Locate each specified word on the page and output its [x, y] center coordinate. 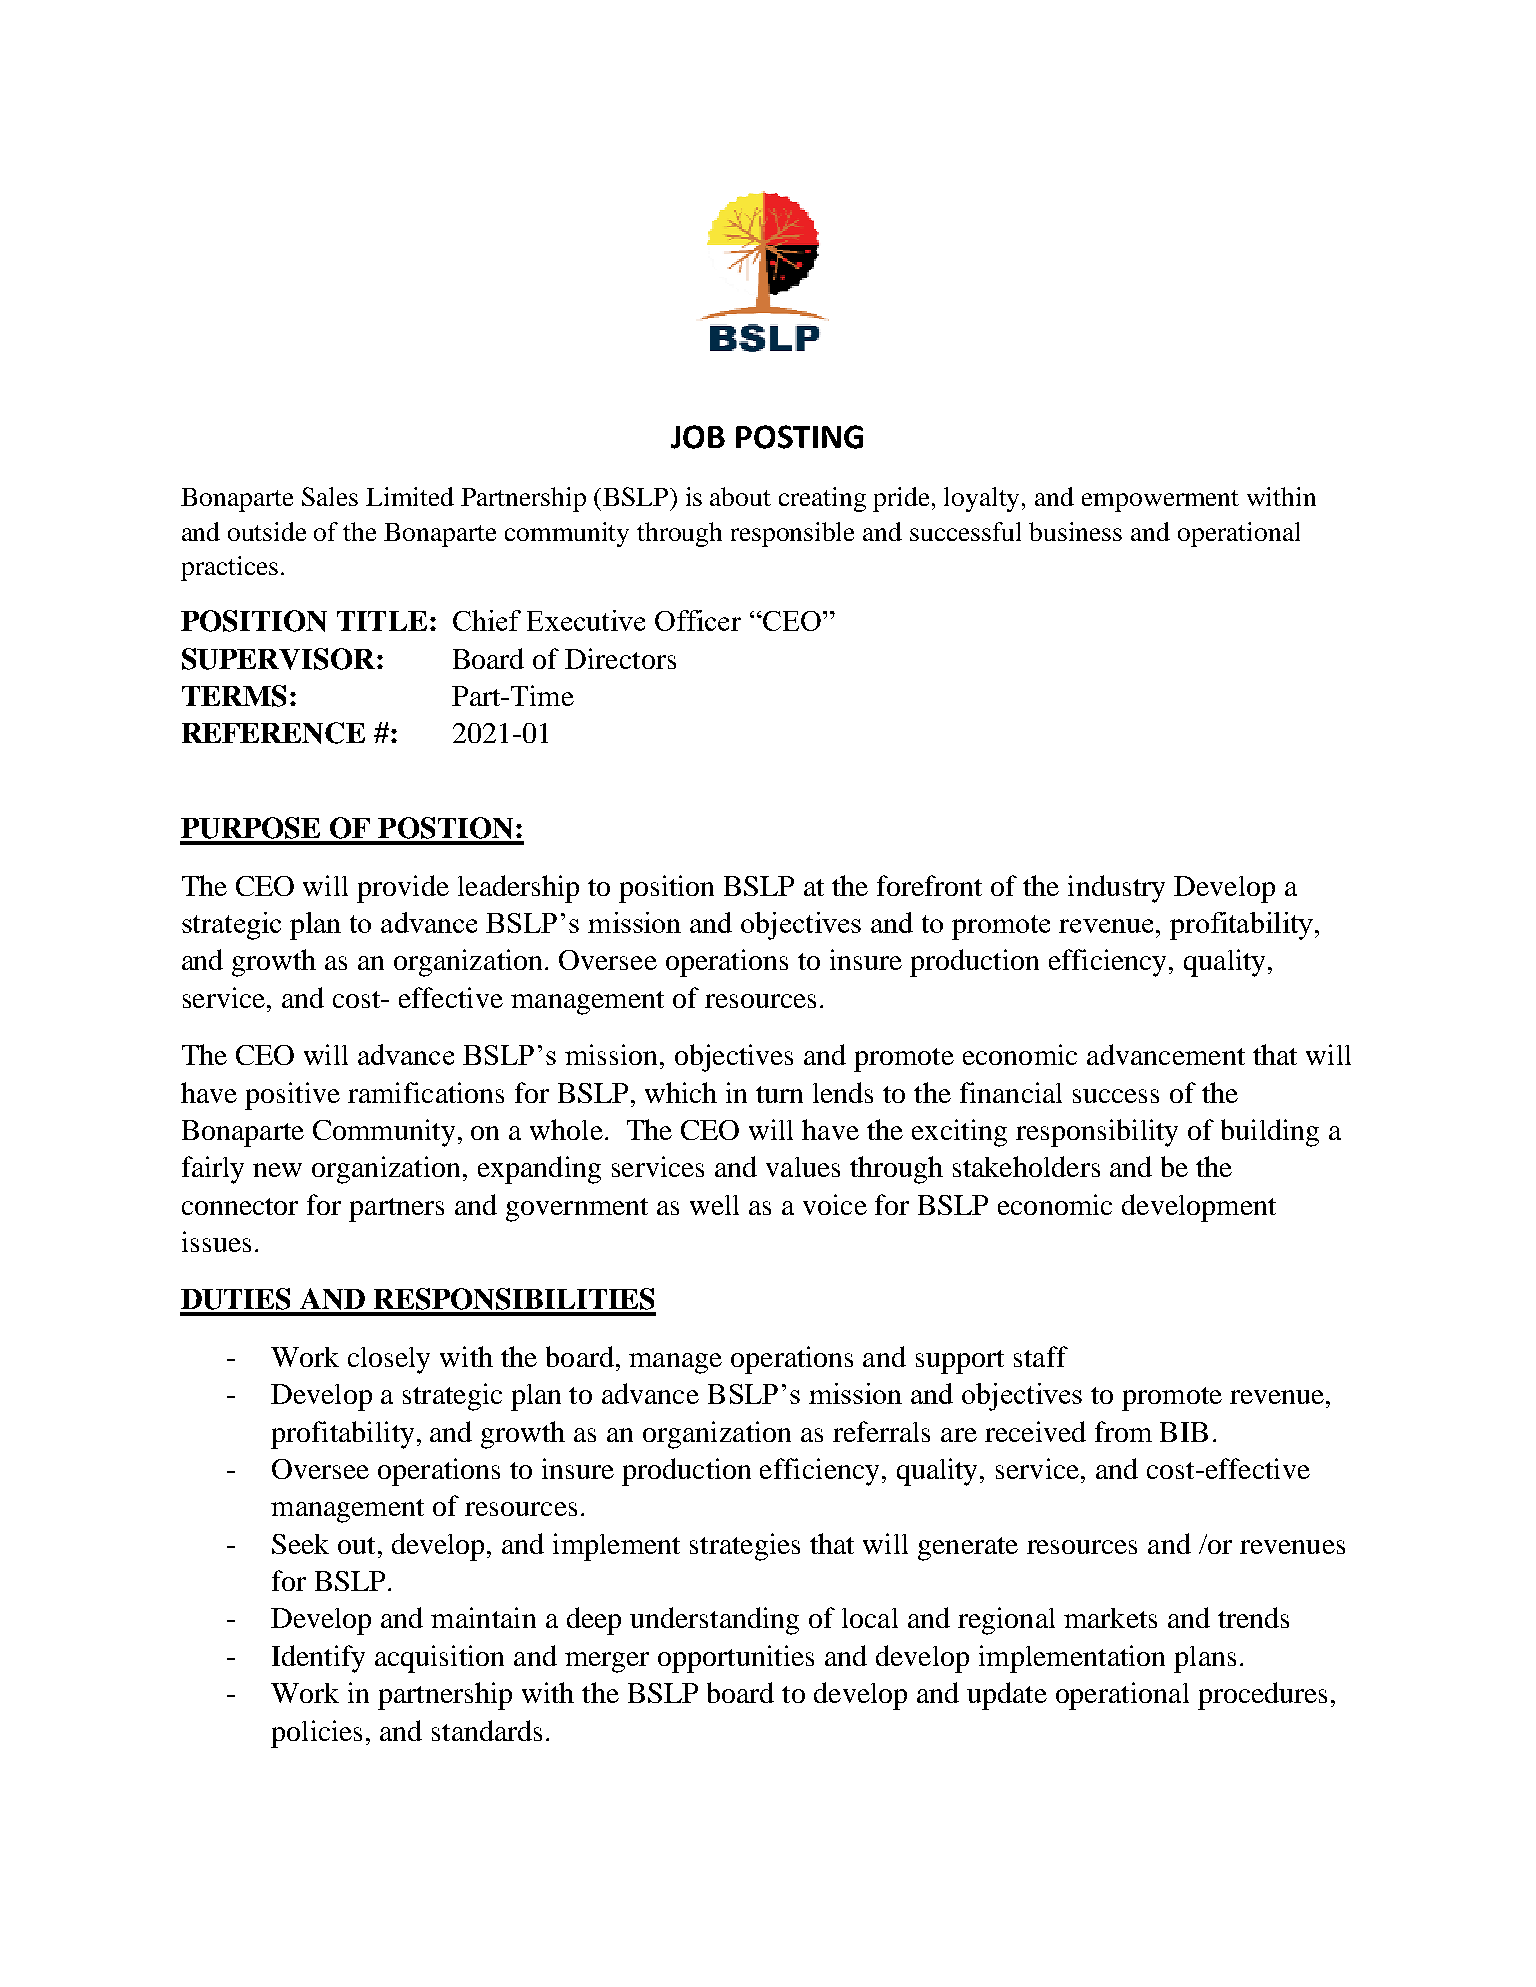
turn [779, 1094]
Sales [330, 496]
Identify [318, 1659]
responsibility [1097, 1133]
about [740, 496]
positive [292, 1096]
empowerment [1160, 501]
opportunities [736, 1659]
